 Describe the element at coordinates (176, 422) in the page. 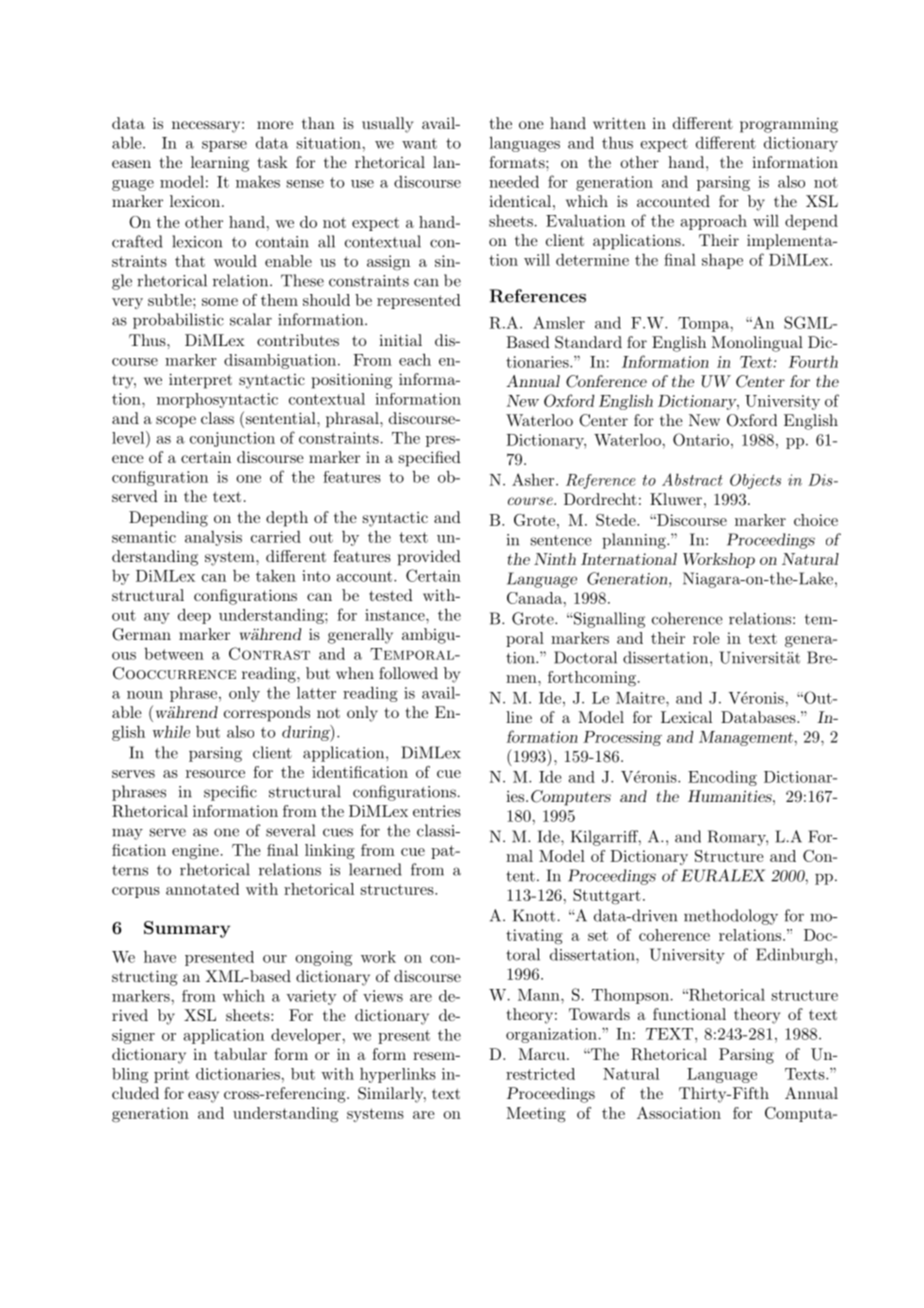

I see `scope` at that location.
